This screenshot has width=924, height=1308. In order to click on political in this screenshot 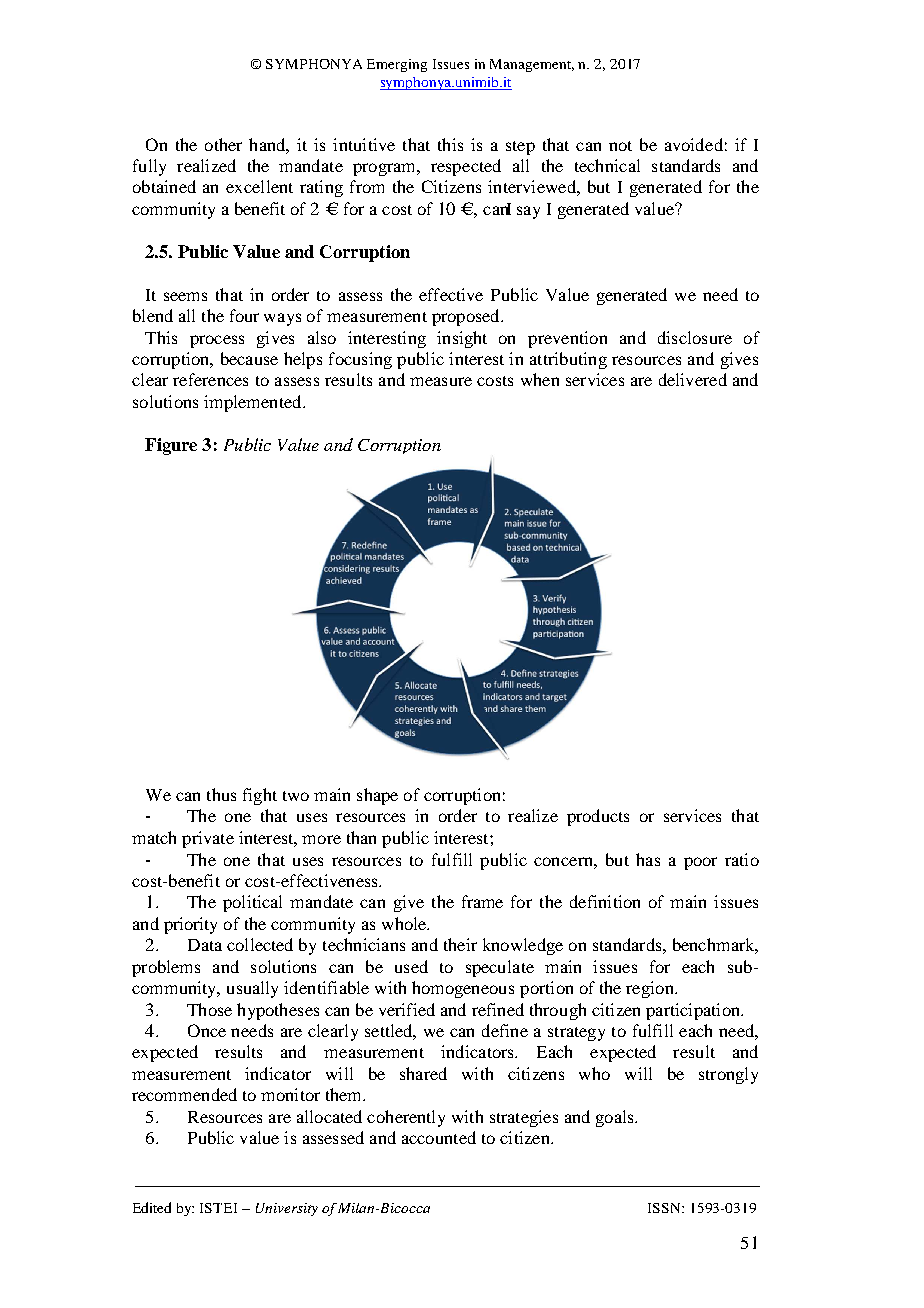, I will do `click(252, 903)`.
